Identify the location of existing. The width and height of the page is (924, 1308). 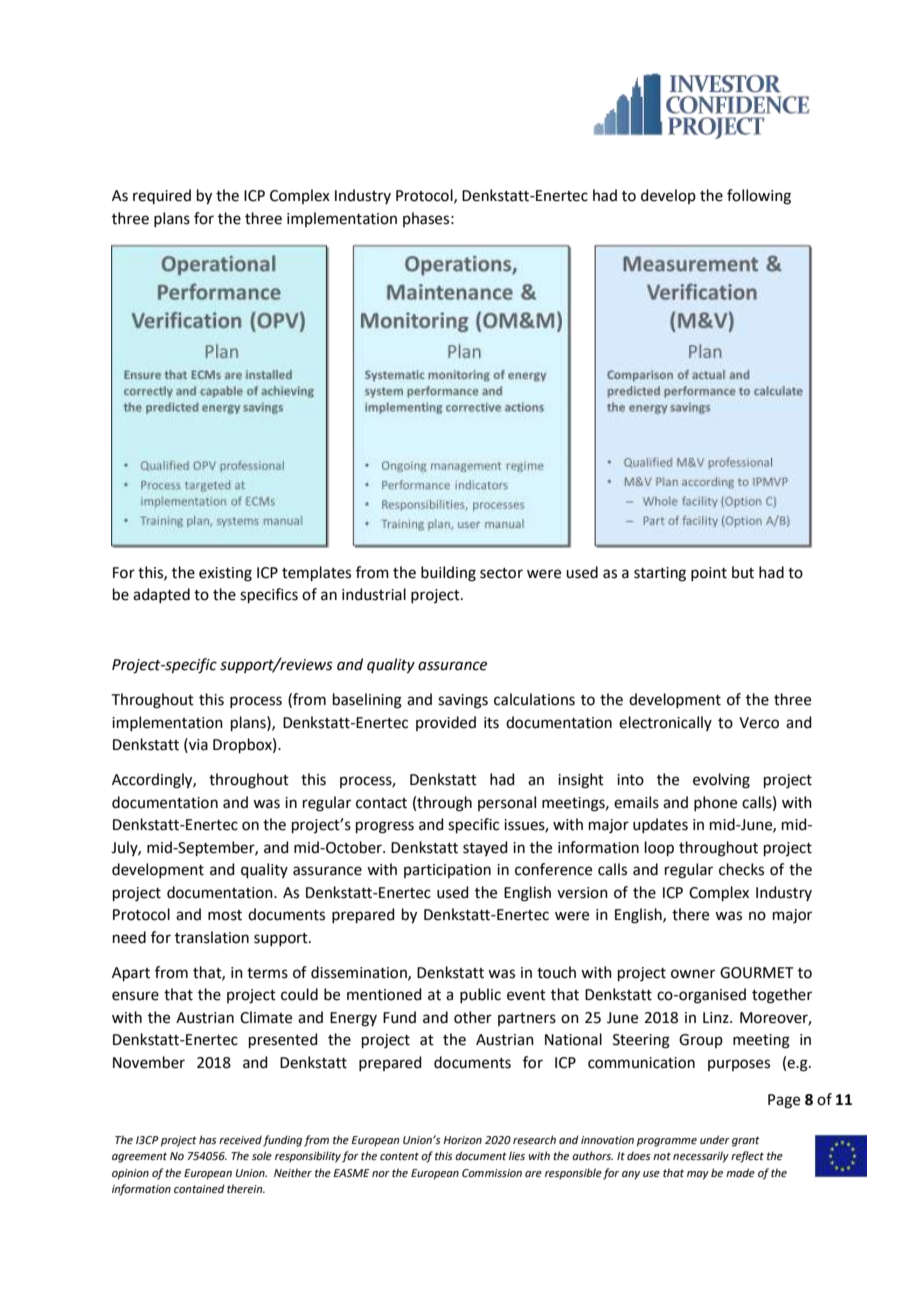
(225, 574).
